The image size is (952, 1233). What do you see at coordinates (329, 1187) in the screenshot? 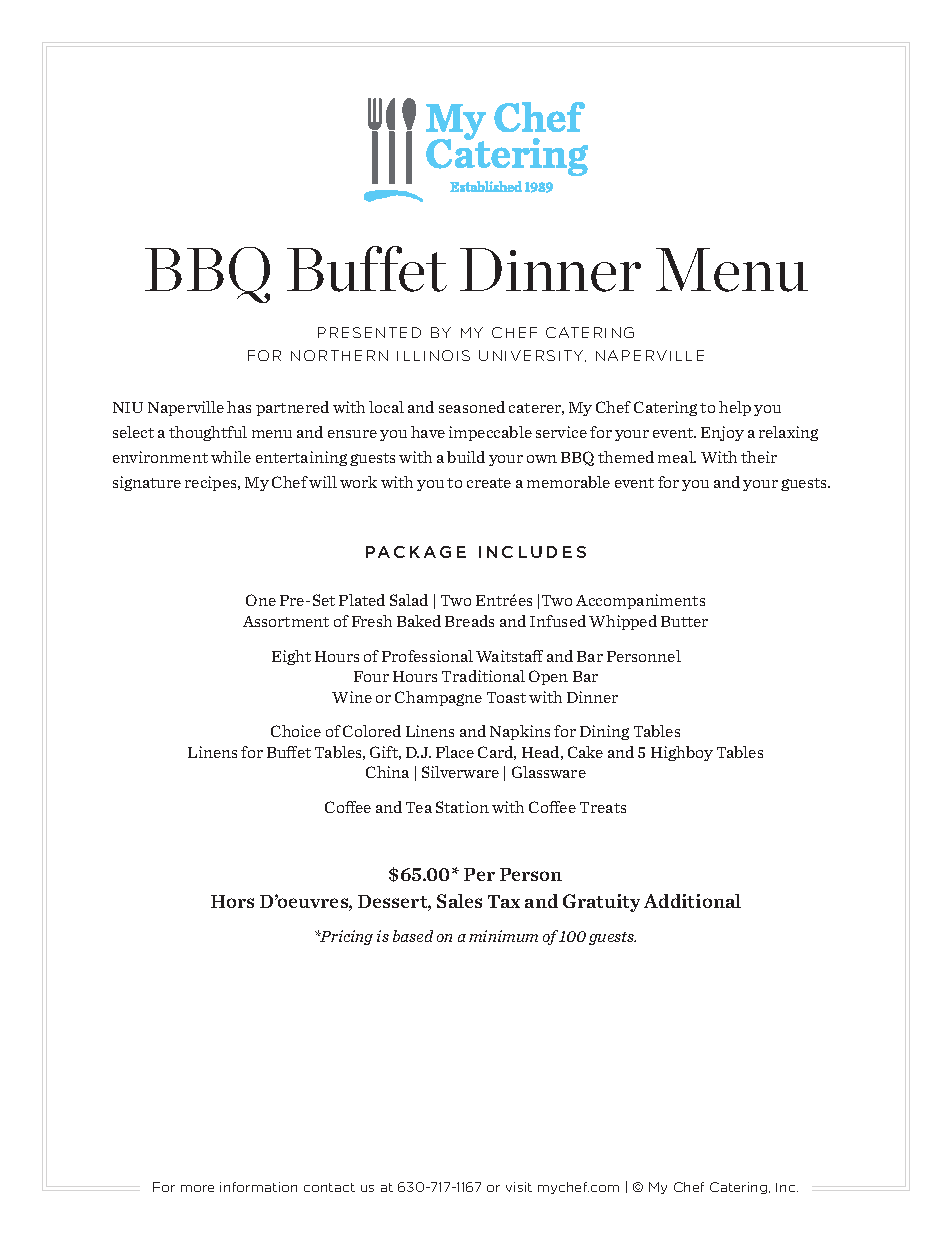
I see `contact` at bounding box center [329, 1187].
